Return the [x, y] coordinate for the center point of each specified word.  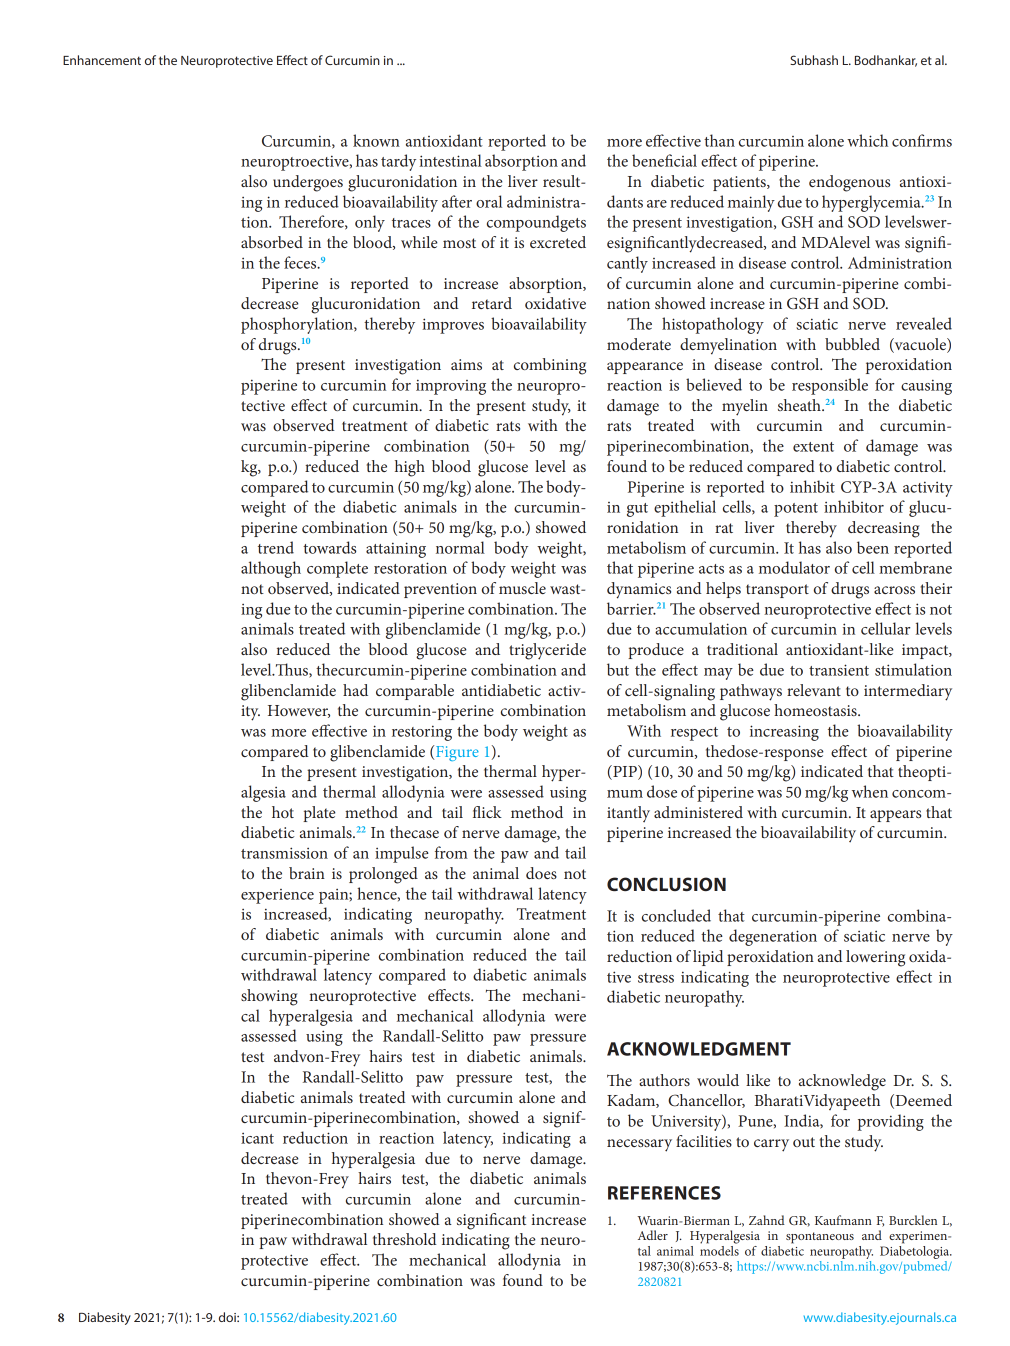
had [355, 690]
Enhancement [102, 60]
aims [466, 364]
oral [489, 201]
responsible [830, 386]
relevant [814, 690]
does [541, 873]
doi [228, 1317]
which [867, 140]
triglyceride [547, 651]
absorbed [272, 242]
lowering [875, 958]
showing [269, 997]
